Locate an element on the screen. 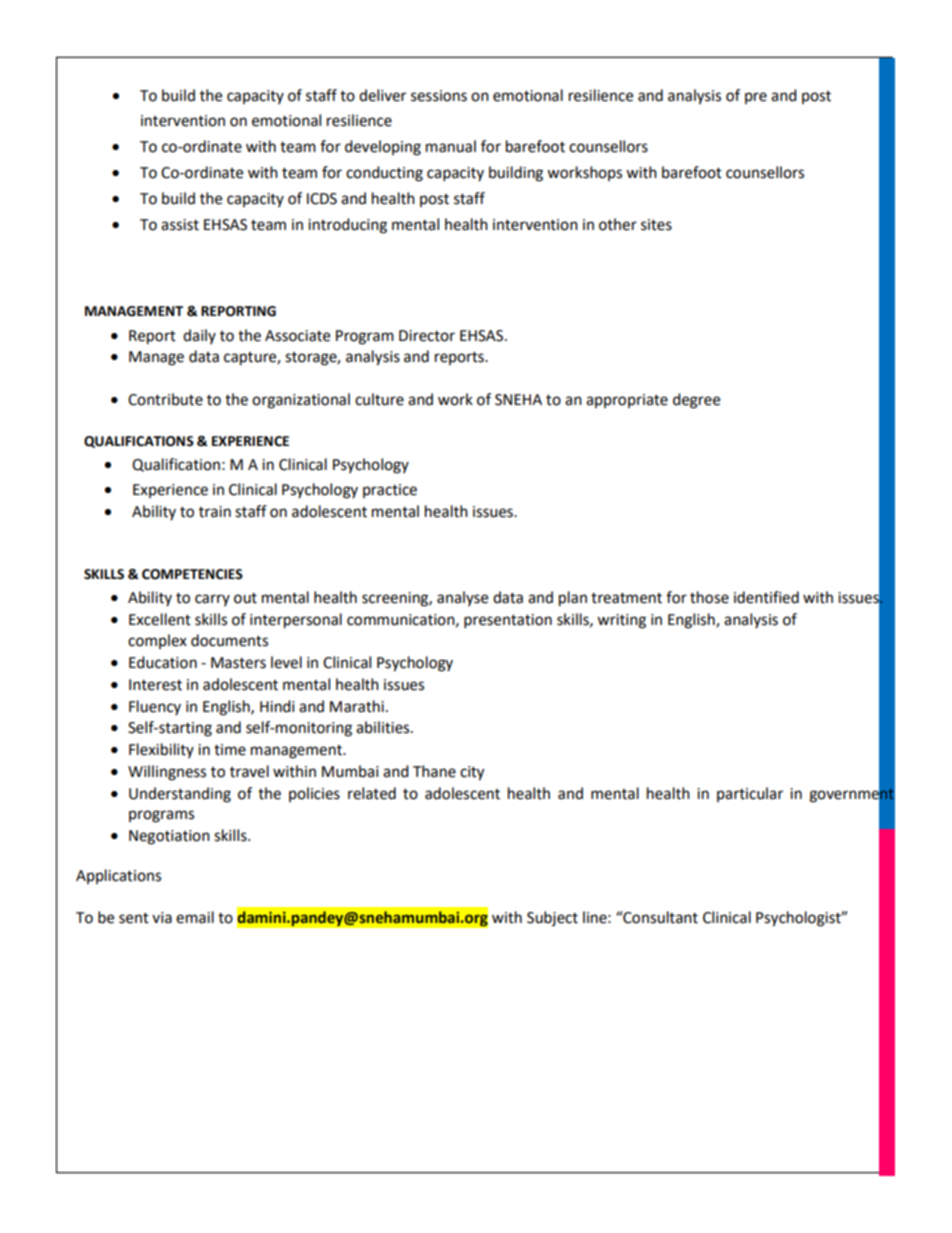  Fluency is located at coordinates (155, 707).
